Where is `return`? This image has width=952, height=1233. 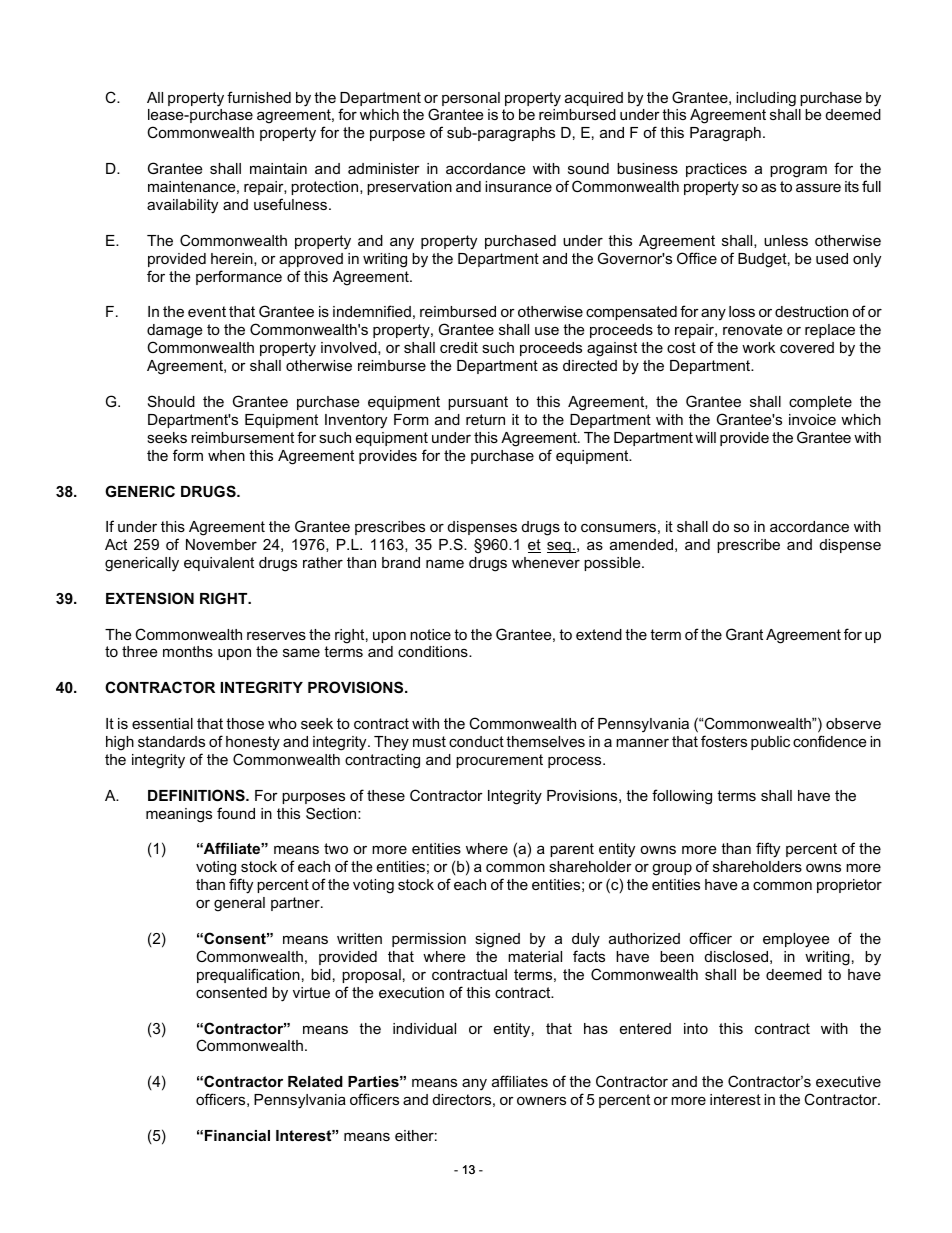 return is located at coordinates (485, 419).
